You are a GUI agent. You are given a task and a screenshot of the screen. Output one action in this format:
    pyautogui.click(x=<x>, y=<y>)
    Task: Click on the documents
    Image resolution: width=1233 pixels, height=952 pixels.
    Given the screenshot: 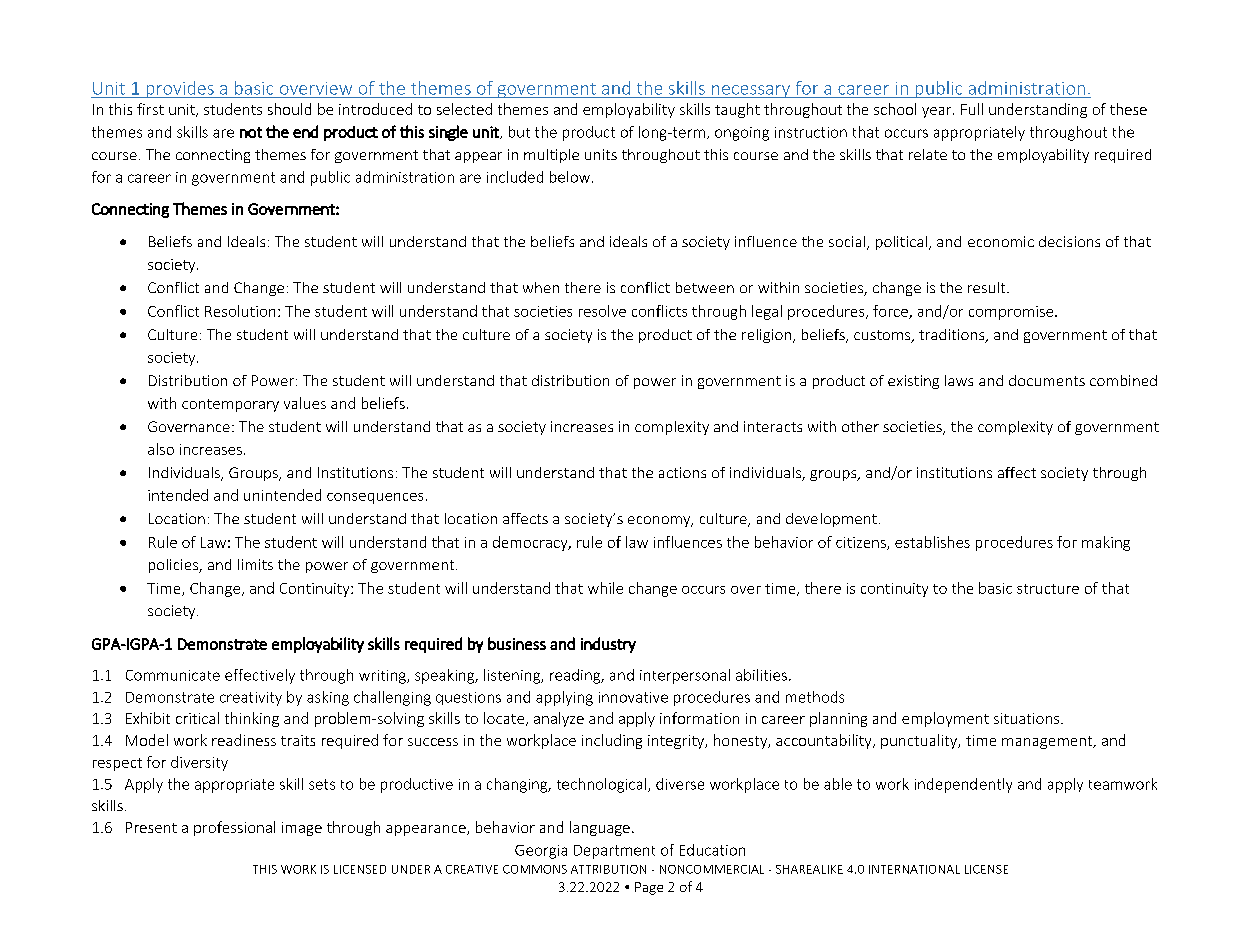 What is the action you would take?
    pyautogui.click(x=1047, y=380)
